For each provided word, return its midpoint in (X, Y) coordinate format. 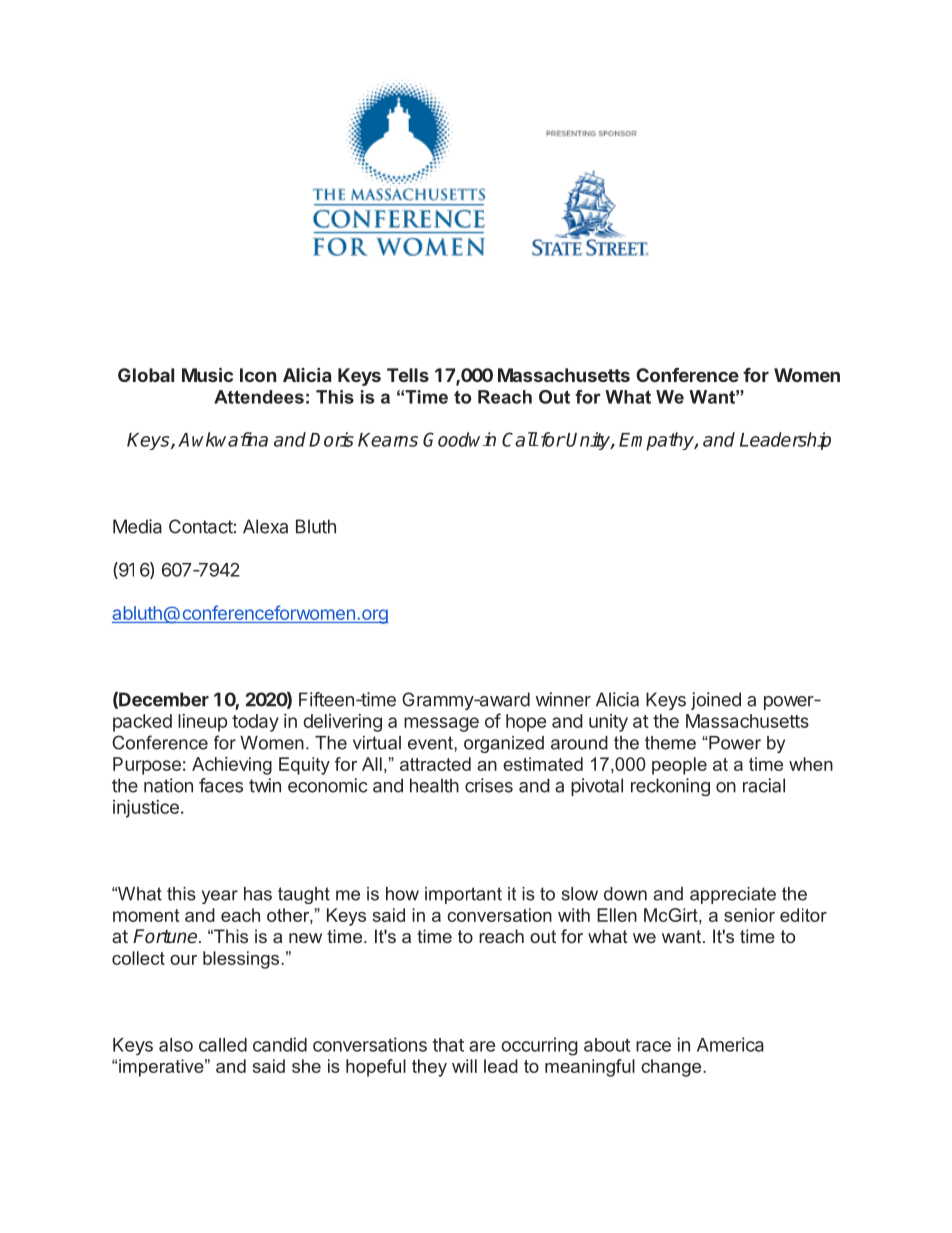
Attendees (259, 397)
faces (221, 785)
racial (764, 785)
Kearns (388, 440)
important (463, 895)
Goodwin (459, 439)
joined (716, 701)
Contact (201, 526)
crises (489, 785)
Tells (408, 375)
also (176, 1045)
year (220, 897)
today (255, 723)
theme (670, 743)
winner (563, 699)
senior (749, 915)
